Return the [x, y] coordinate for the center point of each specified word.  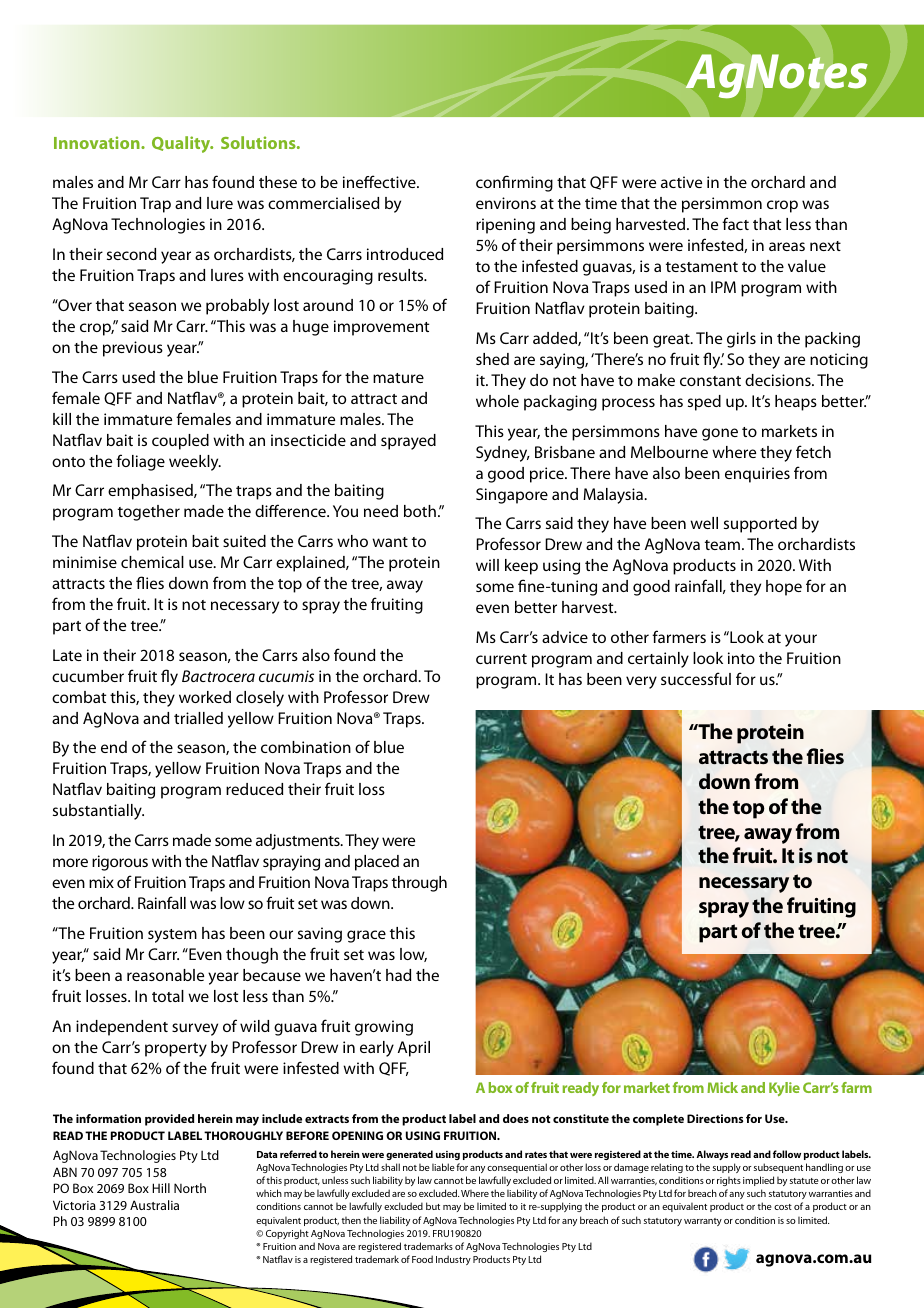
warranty [703, 1222]
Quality [182, 144]
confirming [514, 183]
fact [735, 223]
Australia [154, 1205]
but [433, 1206]
